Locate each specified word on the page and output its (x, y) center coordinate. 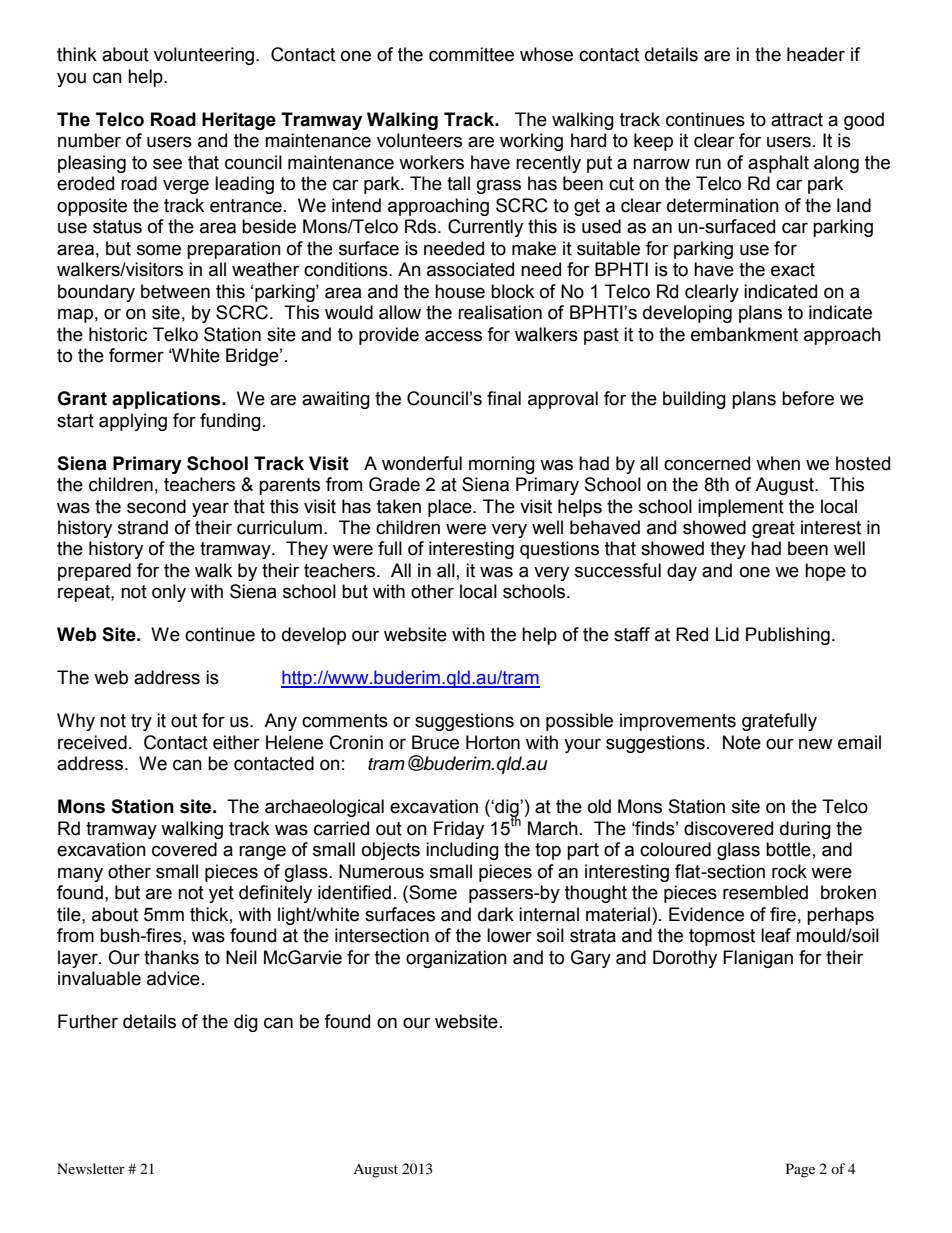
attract (797, 120)
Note (742, 742)
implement (741, 508)
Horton (493, 742)
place (451, 508)
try (141, 722)
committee (471, 54)
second (156, 506)
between (175, 291)
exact (793, 270)
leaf (776, 935)
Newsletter (91, 1168)
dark (496, 914)
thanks (171, 957)
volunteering (205, 56)
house (460, 291)
